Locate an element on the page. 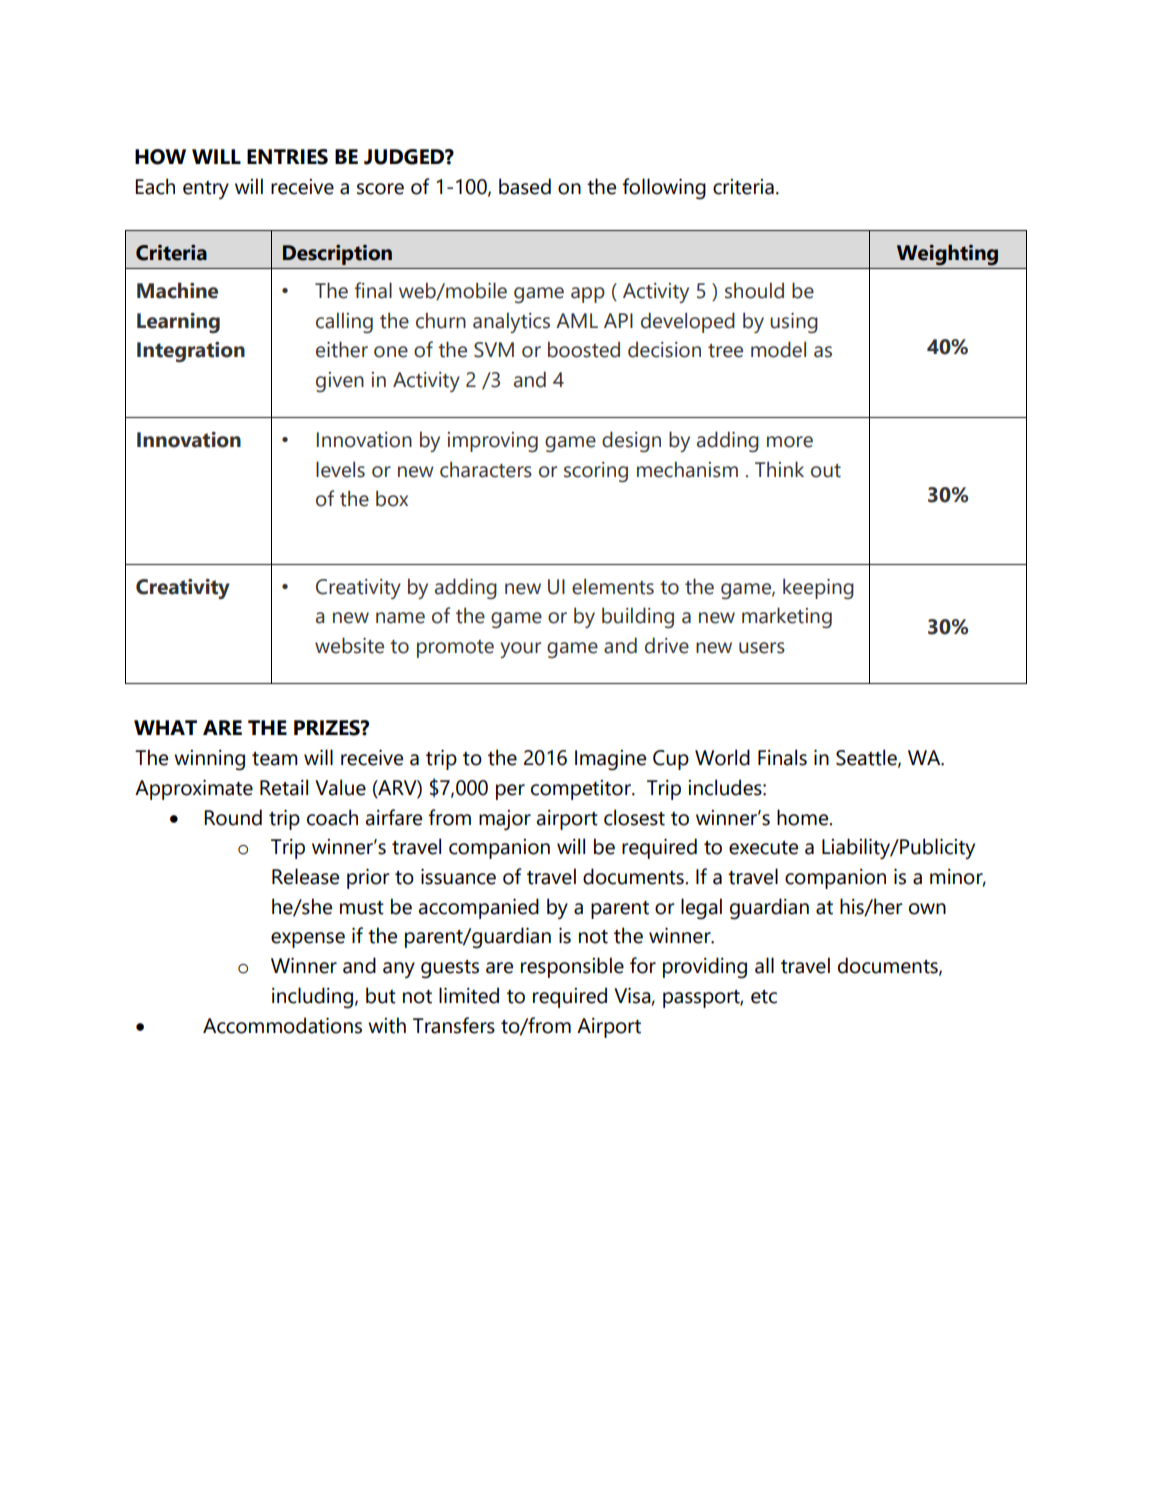  elements is located at coordinates (613, 586).
